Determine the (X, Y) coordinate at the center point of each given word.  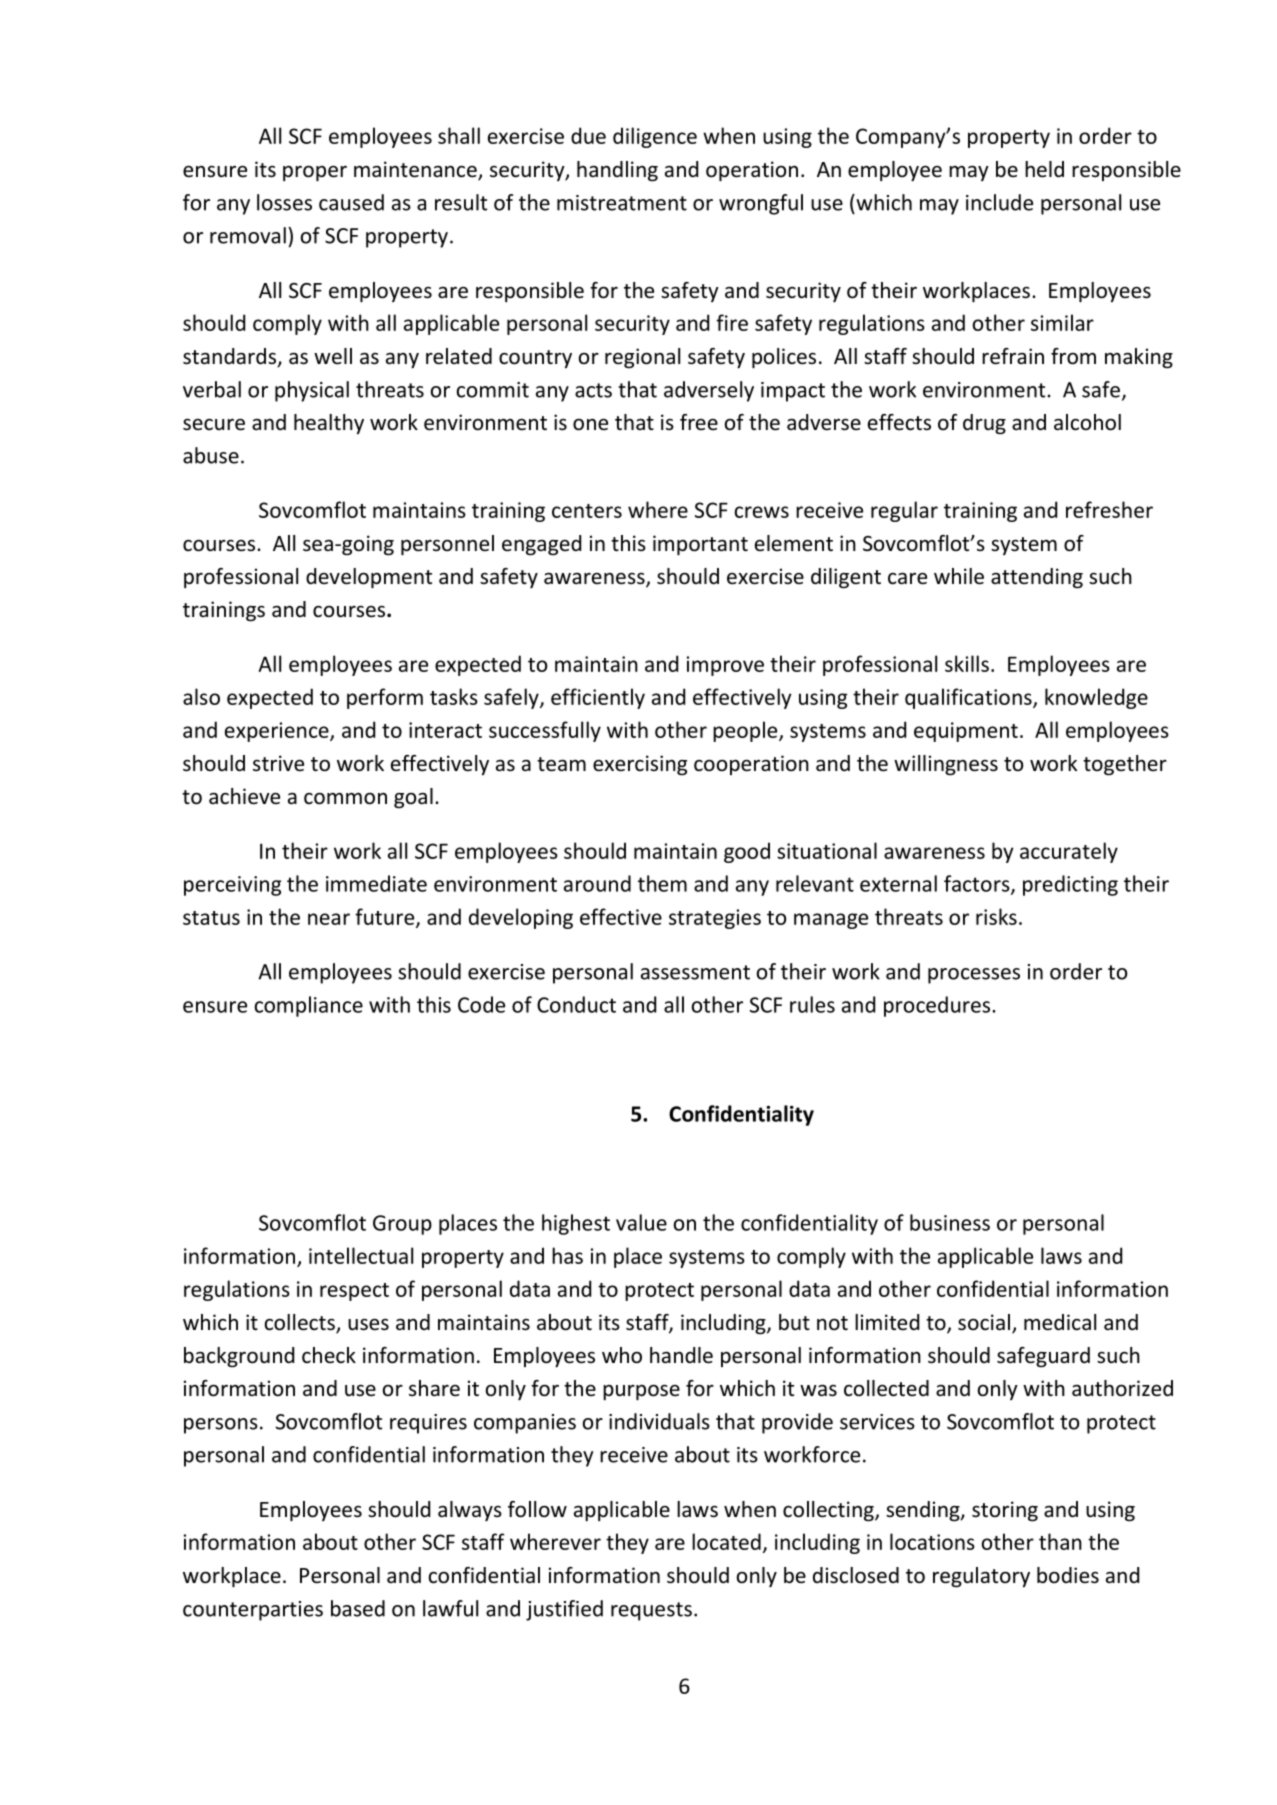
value (641, 1222)
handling (617, 171)
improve (725, 666)
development (369, 578)
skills (967, 663)
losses (284, 202)
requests (651, 1611)
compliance (309, 1006)
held (1044, 169)
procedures (938, 1006)
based (358, 1608)
